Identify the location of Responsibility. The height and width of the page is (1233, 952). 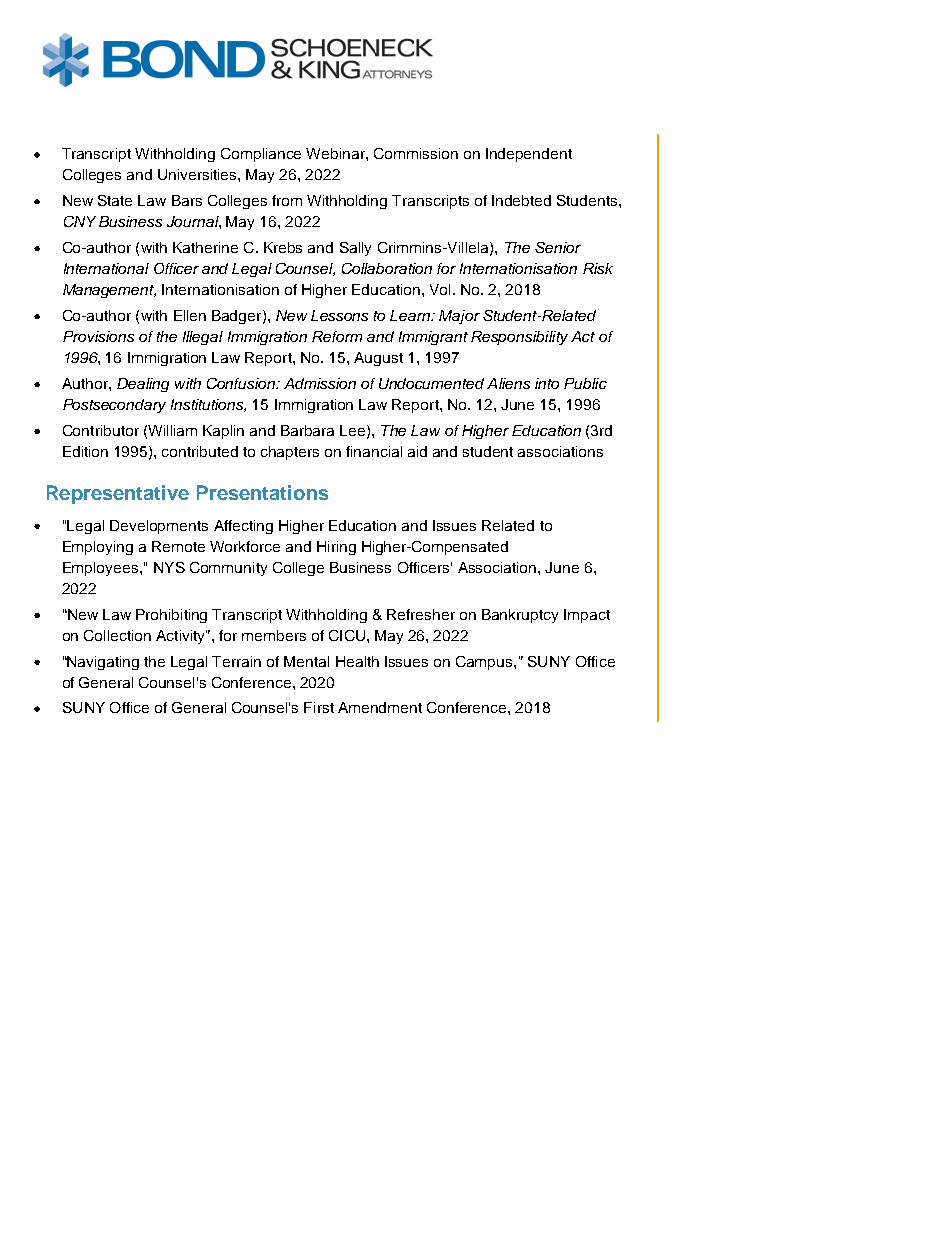
(519, 338).
